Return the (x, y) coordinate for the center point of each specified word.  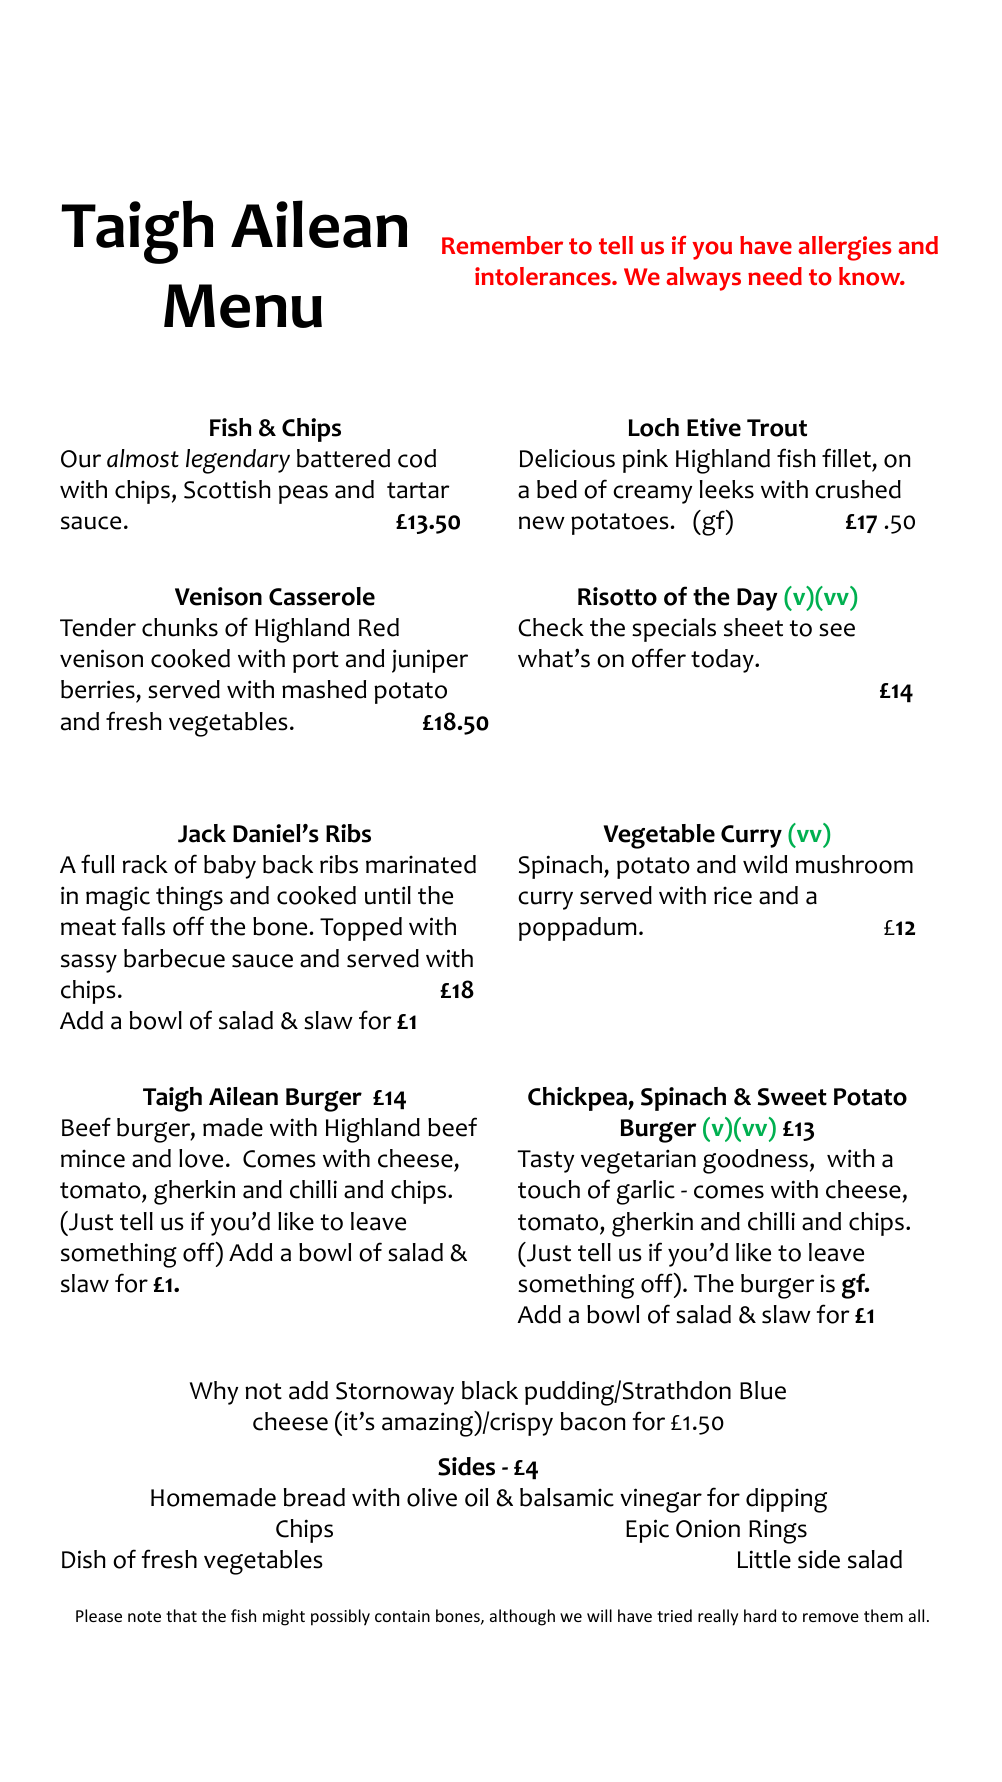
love (201, 1158)
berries (99, 691)
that (181, 1615)
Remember (502, 245)
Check (551, 627)
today (723, 661)
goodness (755, 1161)
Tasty (545, 1161)
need (775, 276)
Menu (243, 306)
